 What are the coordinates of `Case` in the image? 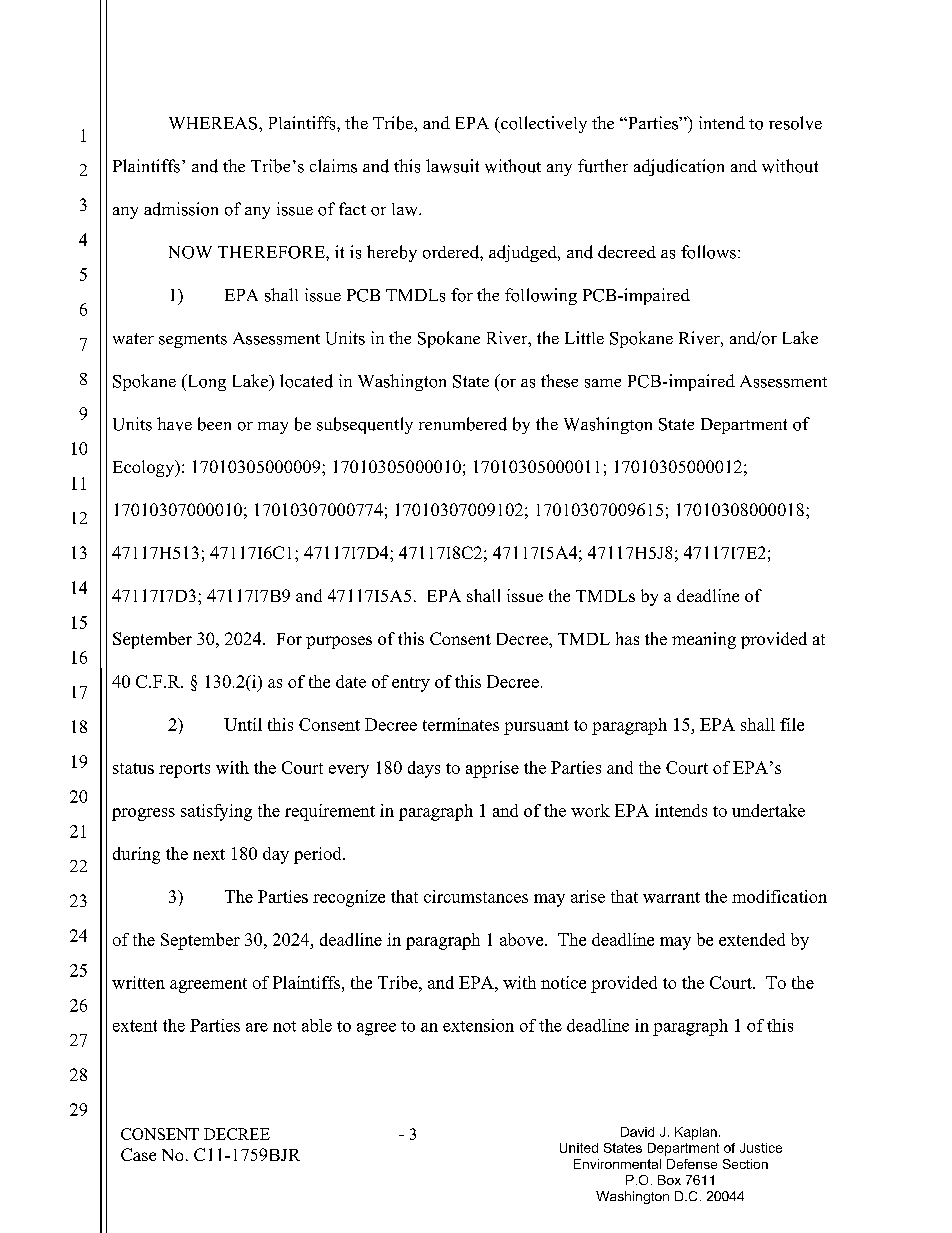 It's located at (138, 1154).
